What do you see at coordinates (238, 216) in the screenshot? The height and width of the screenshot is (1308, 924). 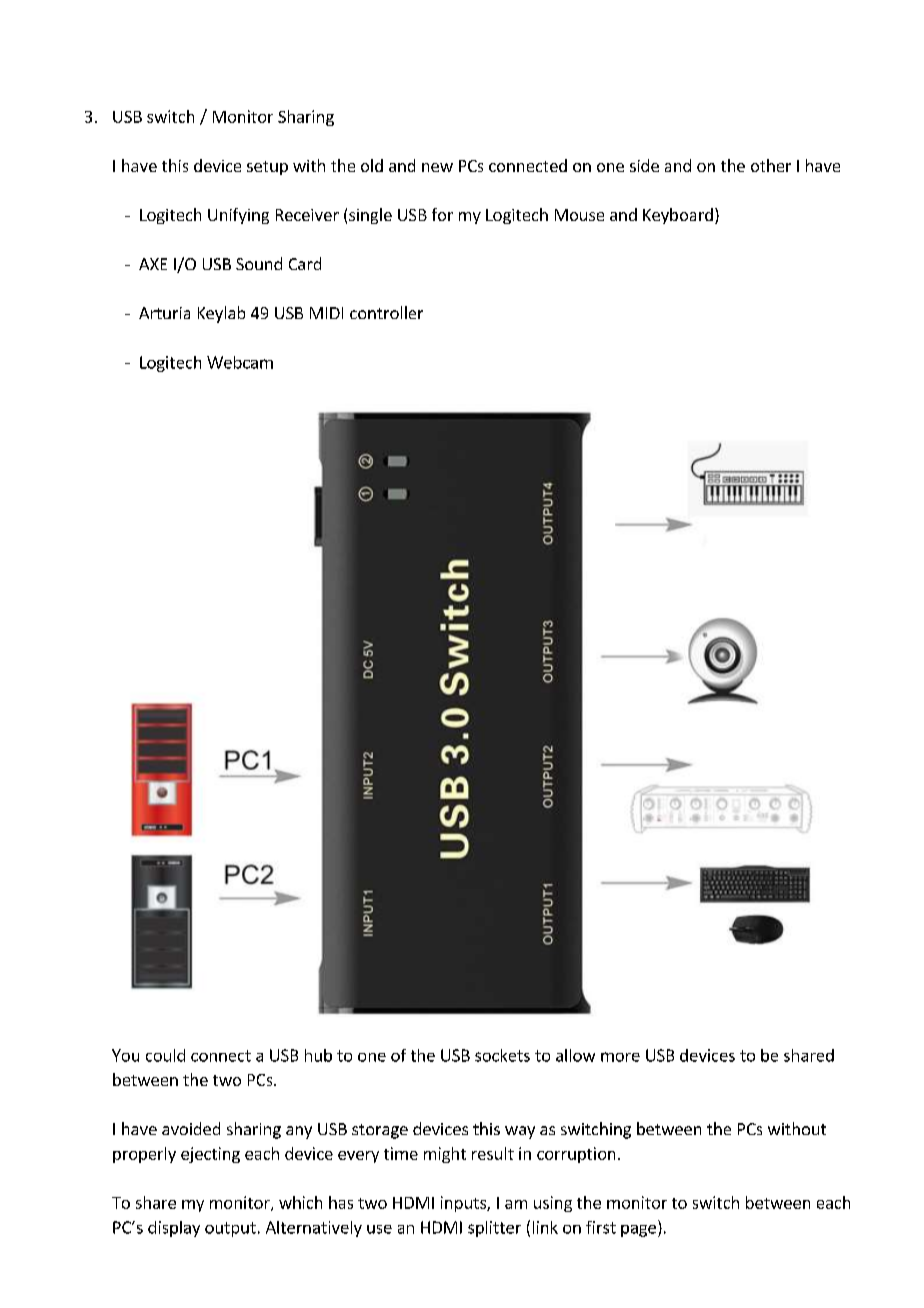 I see `Unifying` at bounding box center [238, 216].
